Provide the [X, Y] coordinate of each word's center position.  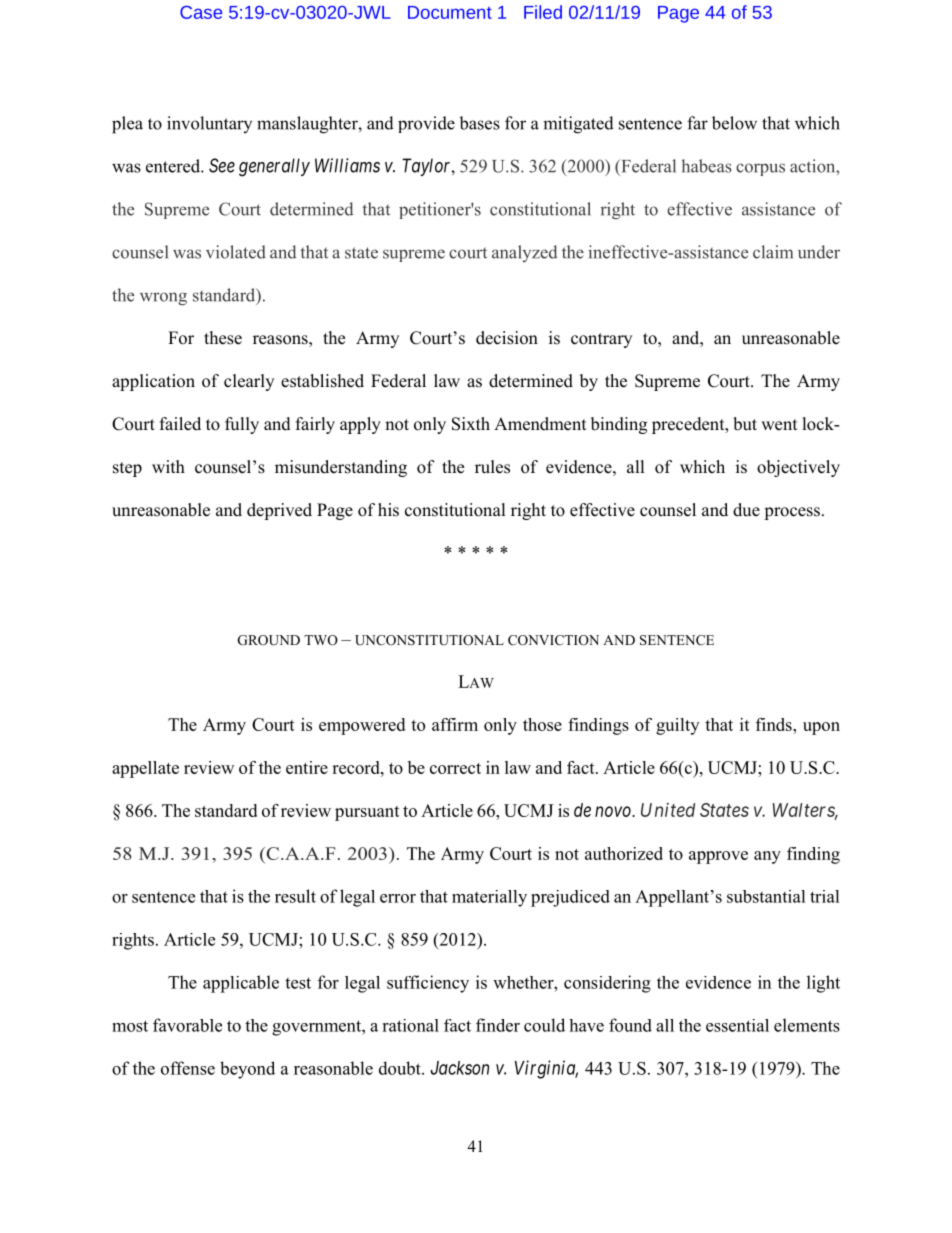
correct [455, 768]
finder [498, 1025]
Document [450, 12]
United [668, 810]
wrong [163, 299]
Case [201, 12]
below [734, 123]
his [388, 510]
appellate [145, 769]
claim [773, 252]
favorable [187, 1025]
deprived [279, 511]
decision [507, 338]
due [746, 510]
